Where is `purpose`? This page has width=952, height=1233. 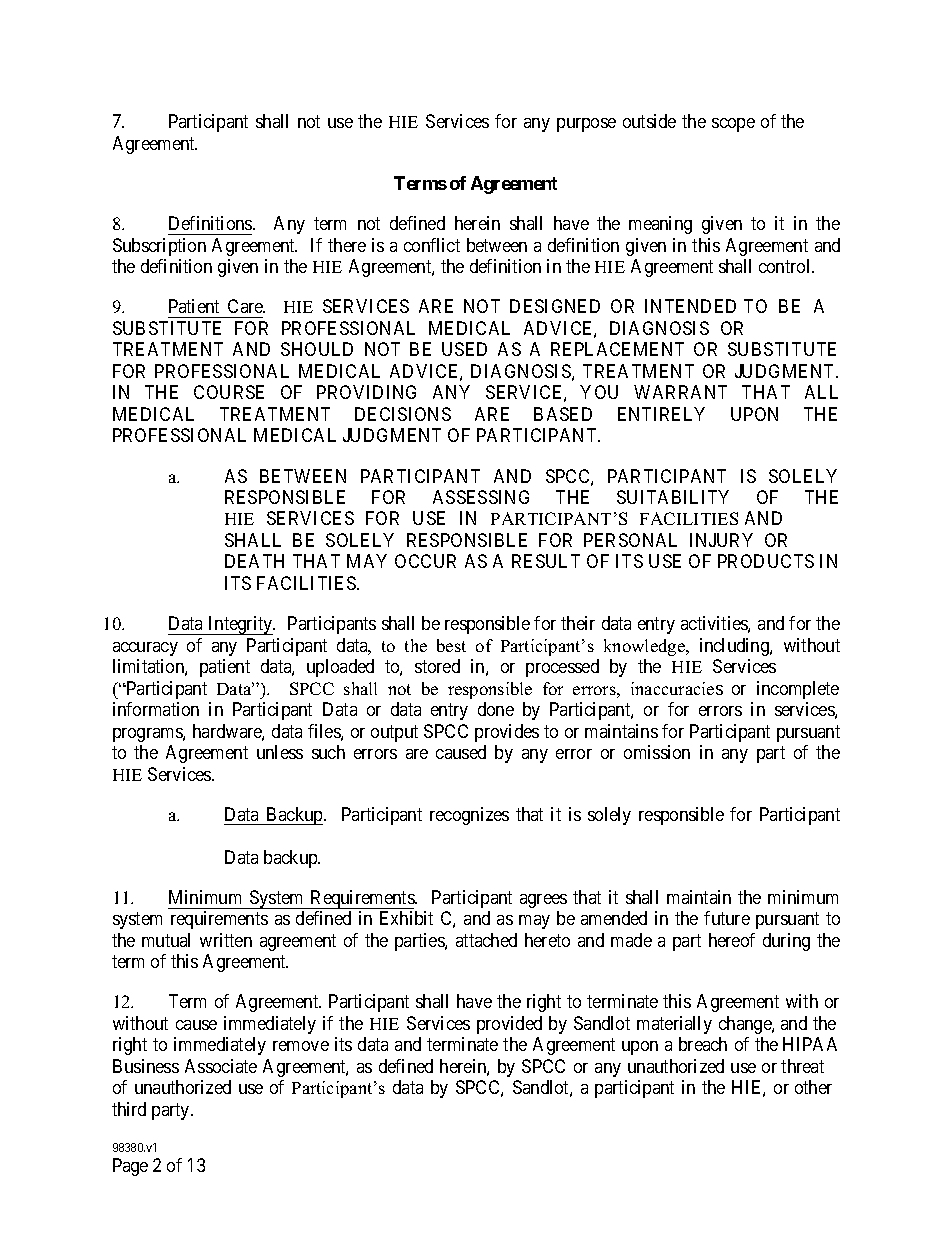
purpose is located at coordinates (586, 125).
